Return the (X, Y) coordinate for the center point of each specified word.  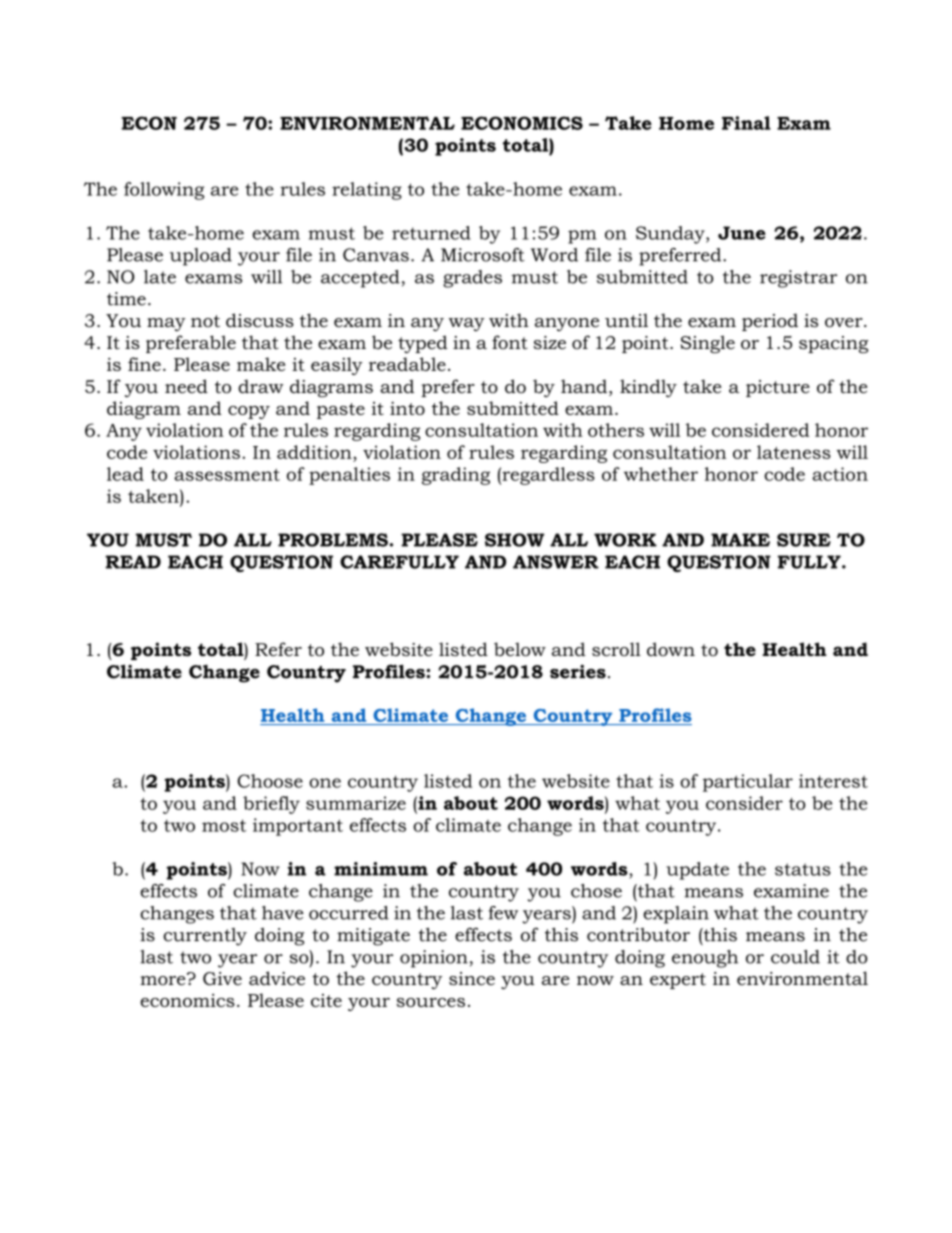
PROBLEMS (334, 540)
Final (746, 123)
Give (222, 979)
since (472, 979)
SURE (804, 540)
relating (367, 191)
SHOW (514, 540)
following (164, 191)
